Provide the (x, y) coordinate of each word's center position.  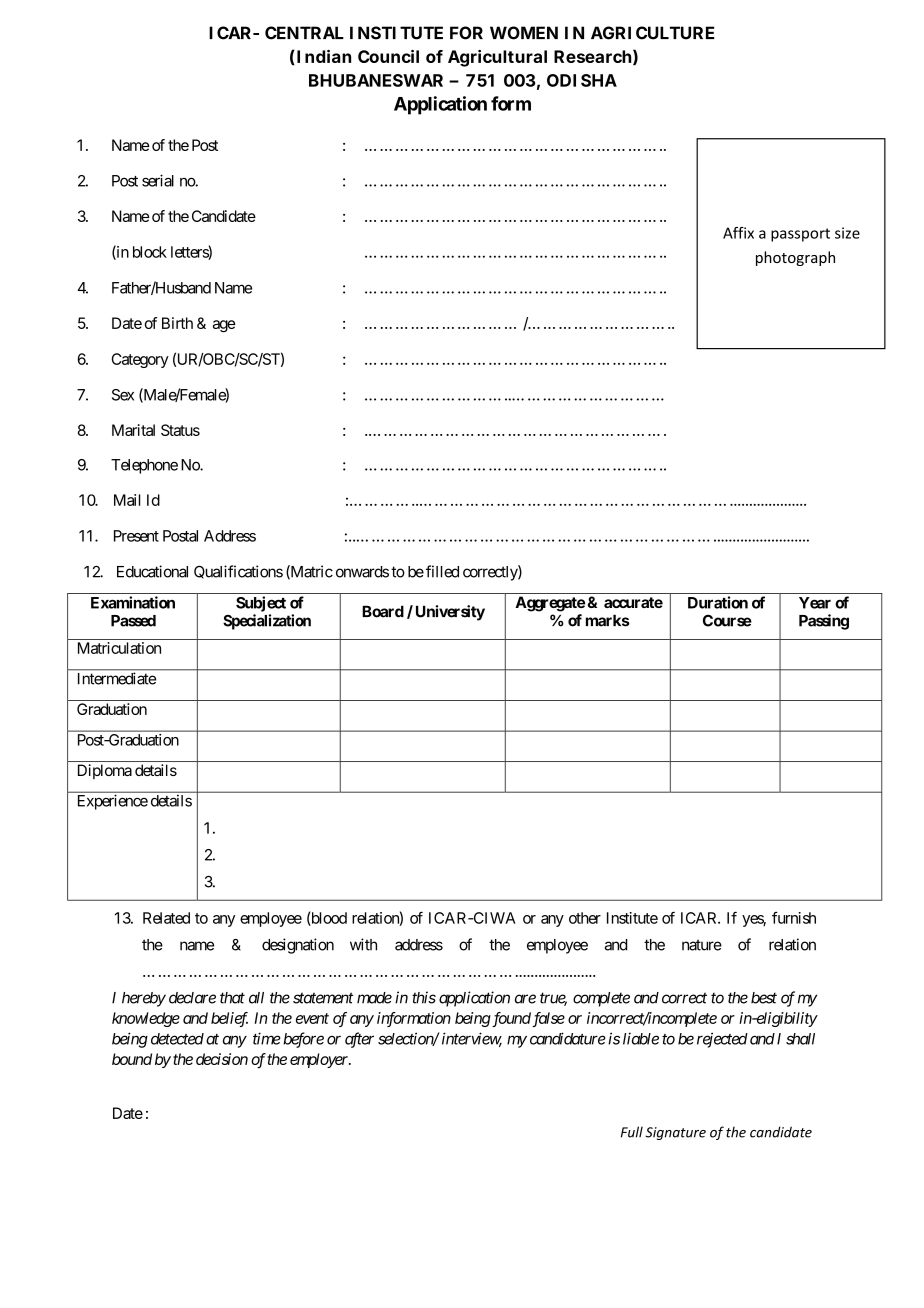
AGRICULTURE (652, 33)
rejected (722, 1040)
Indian (324, 56)
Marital (133, 430)
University (450, 613)
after (359, 1040)
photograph (795, 258)
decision (222, 1059)
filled (442, 571)
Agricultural (497, 58)
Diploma (105, 771)
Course (727, 620)
